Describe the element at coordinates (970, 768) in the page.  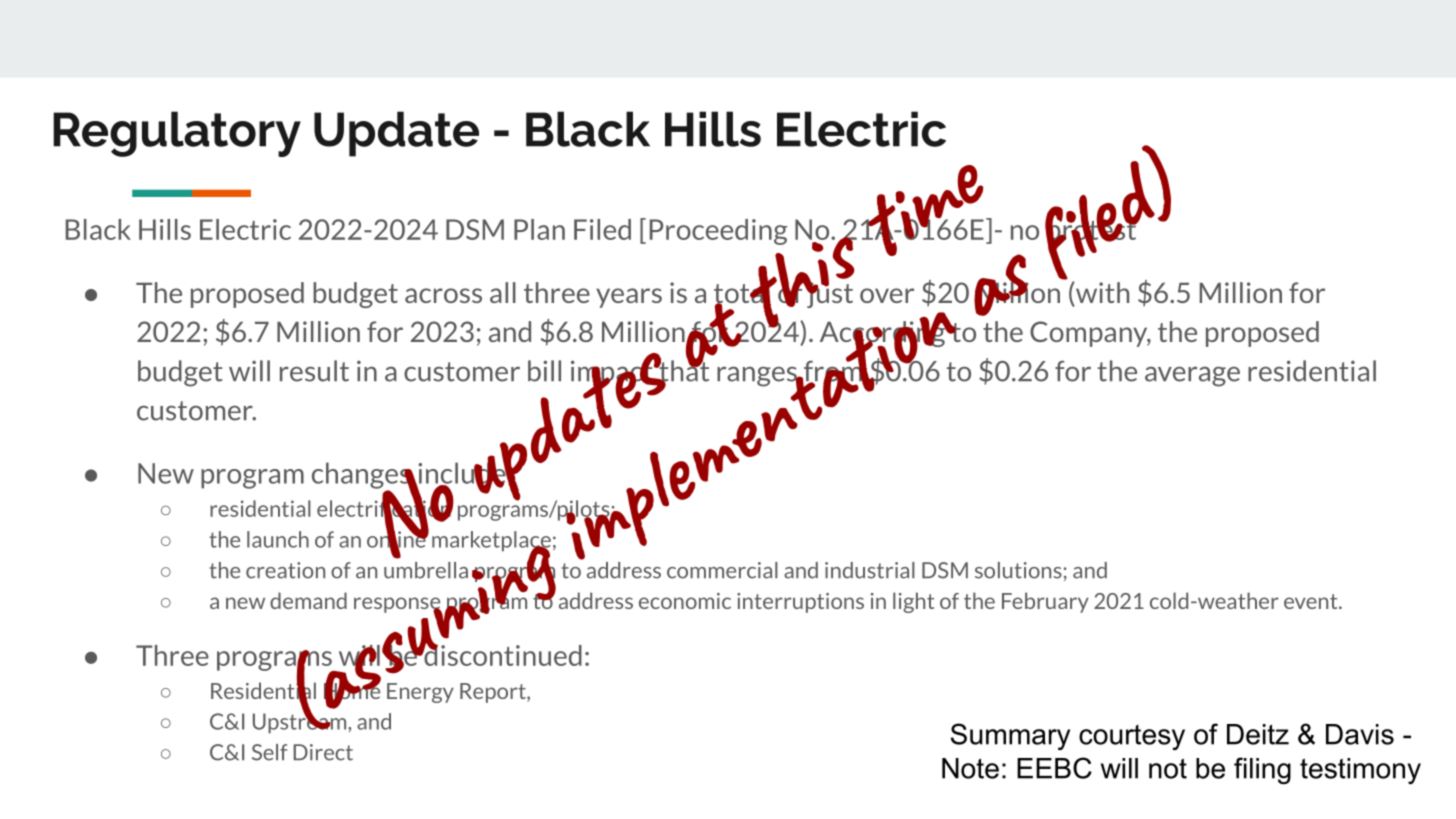
I see `Note` at that location.
